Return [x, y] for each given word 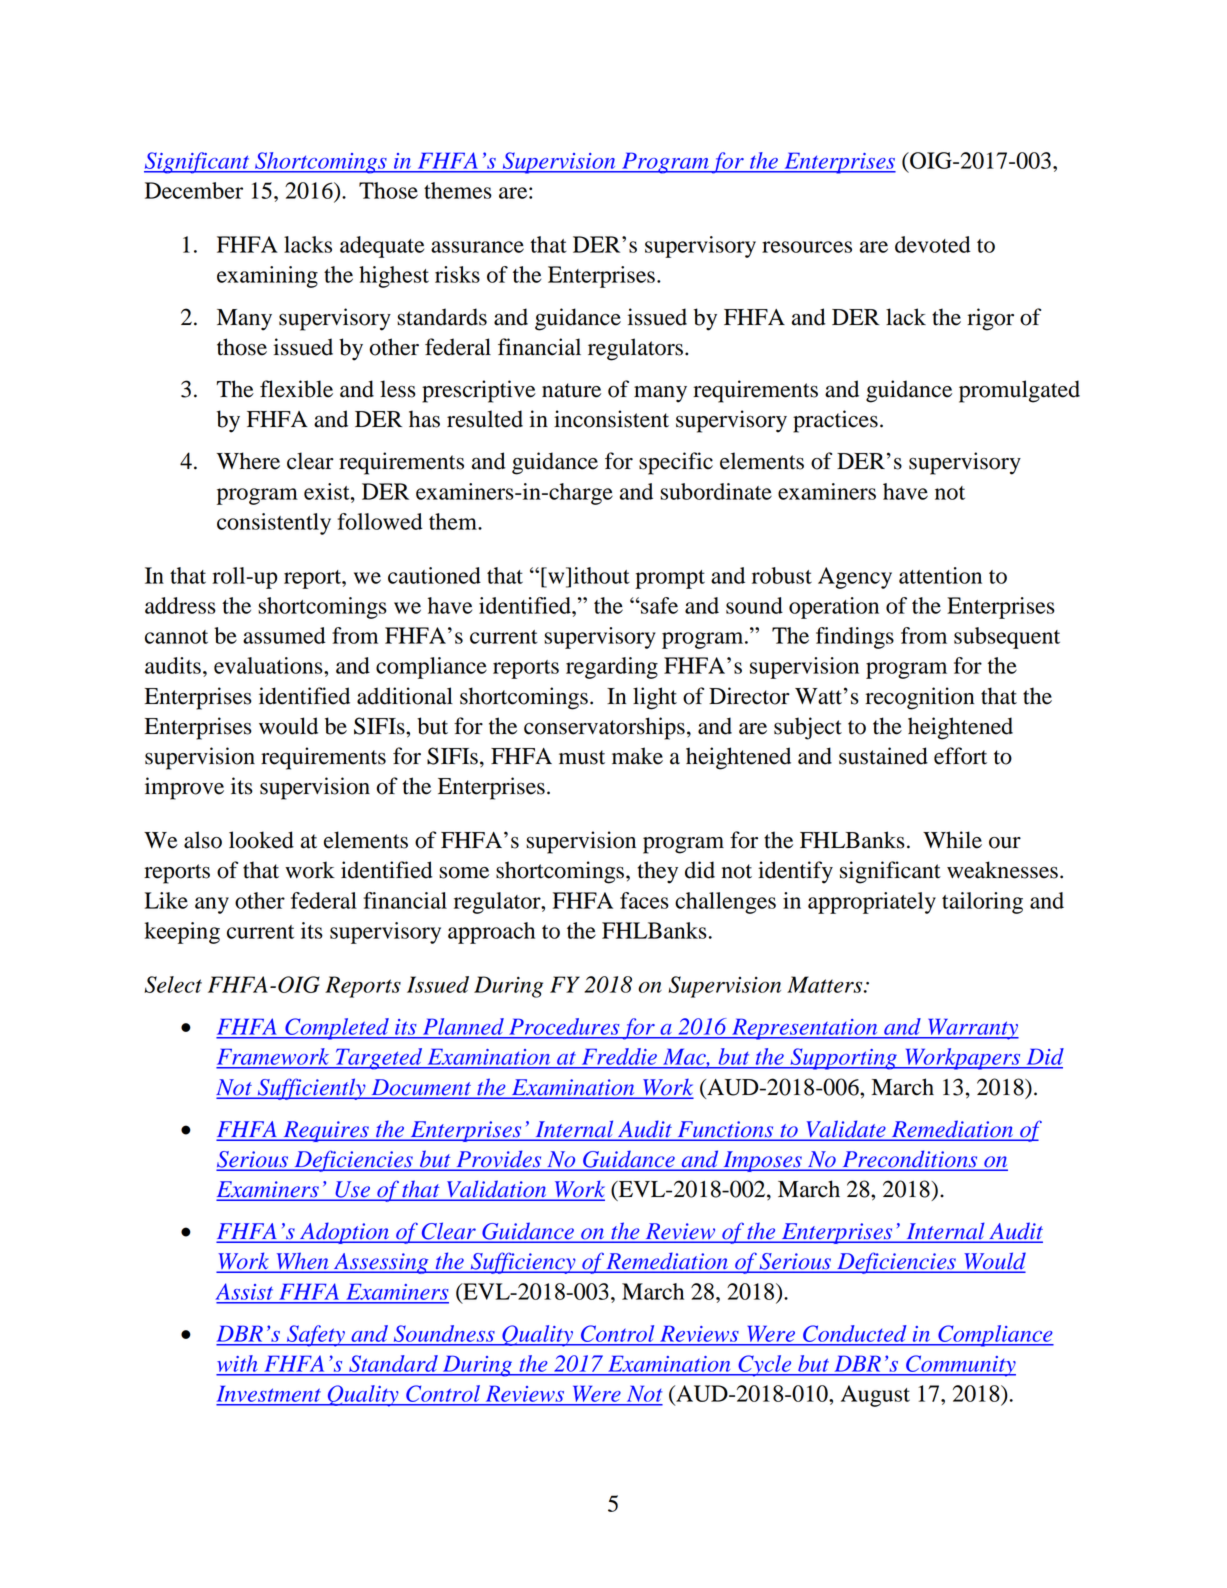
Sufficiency [523, 1263]
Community [960, 1366]
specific [676, 463]
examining [267, 277]
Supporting [843, 1059]
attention [940, 575]
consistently [274, 524]
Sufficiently [311, 1089]
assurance [477, 247]
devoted [933, 244]
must [582, 757]
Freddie [620, 1056]
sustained [883, 756]
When [302, 1262]
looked [261, 840]
